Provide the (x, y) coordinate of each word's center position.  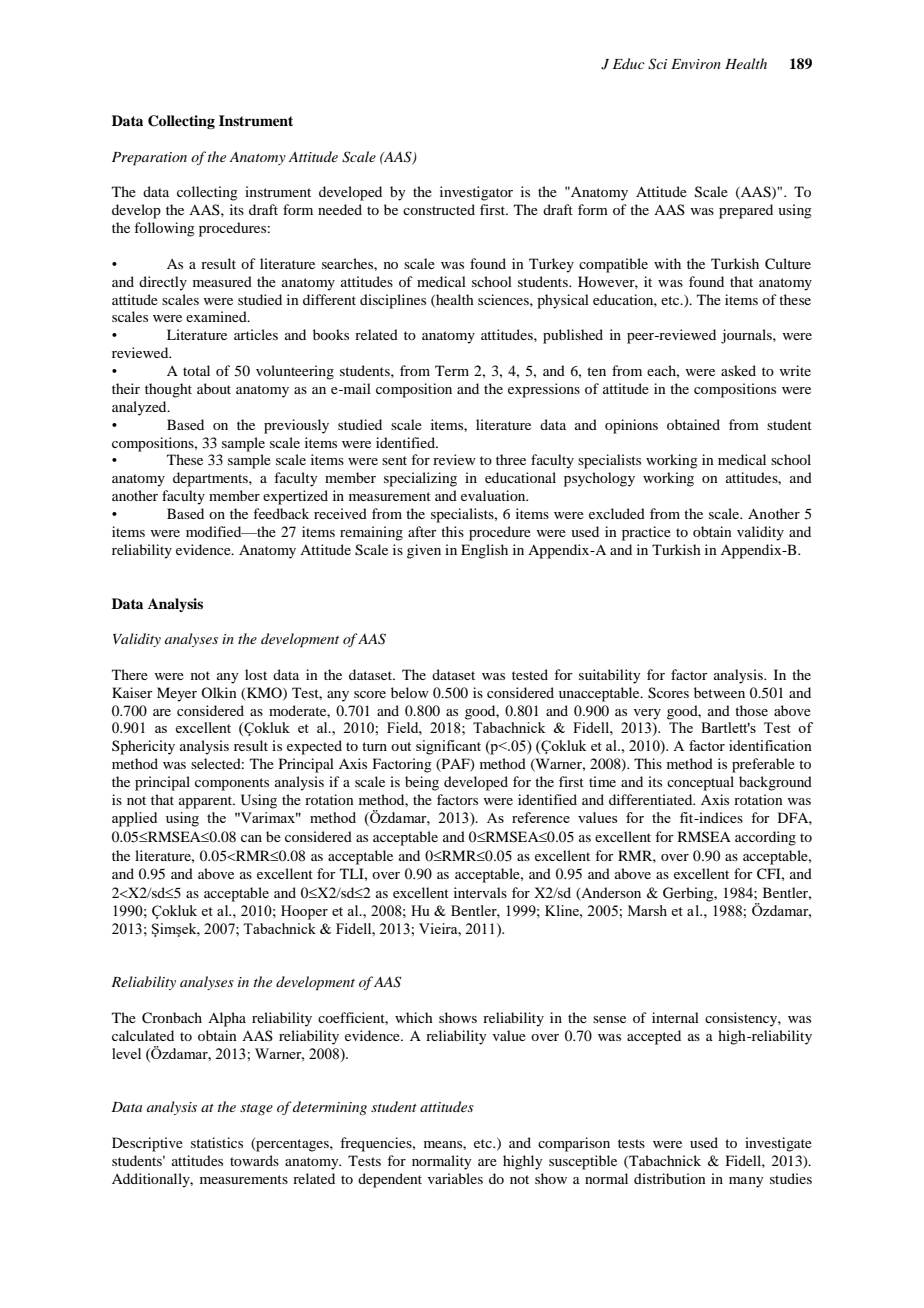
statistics (217, 1142)
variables (455, 1178)
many (746, 1182)
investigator (476, 193)
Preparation (149, 159)
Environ (696, 64)
